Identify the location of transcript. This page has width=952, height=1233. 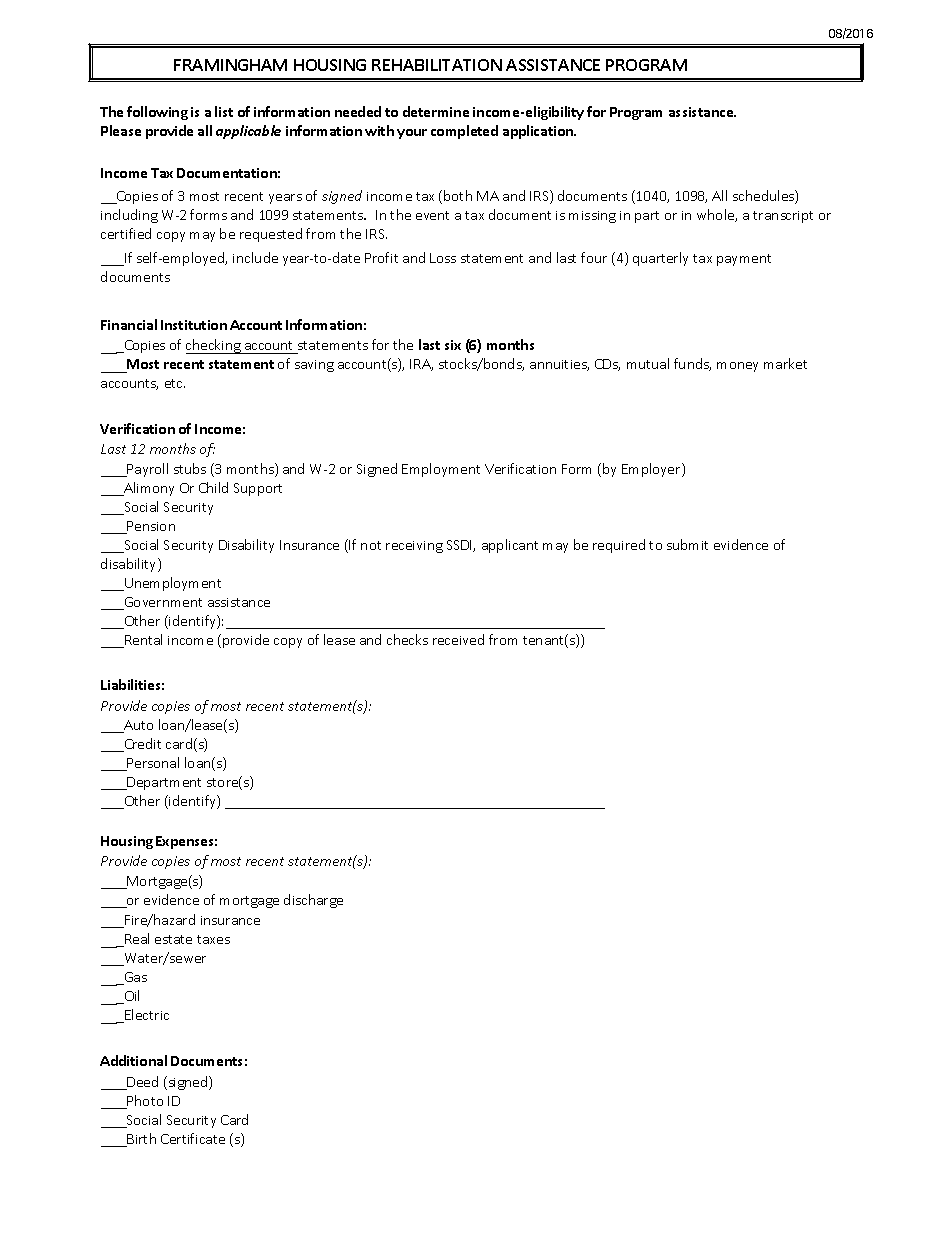
(783, 217).
